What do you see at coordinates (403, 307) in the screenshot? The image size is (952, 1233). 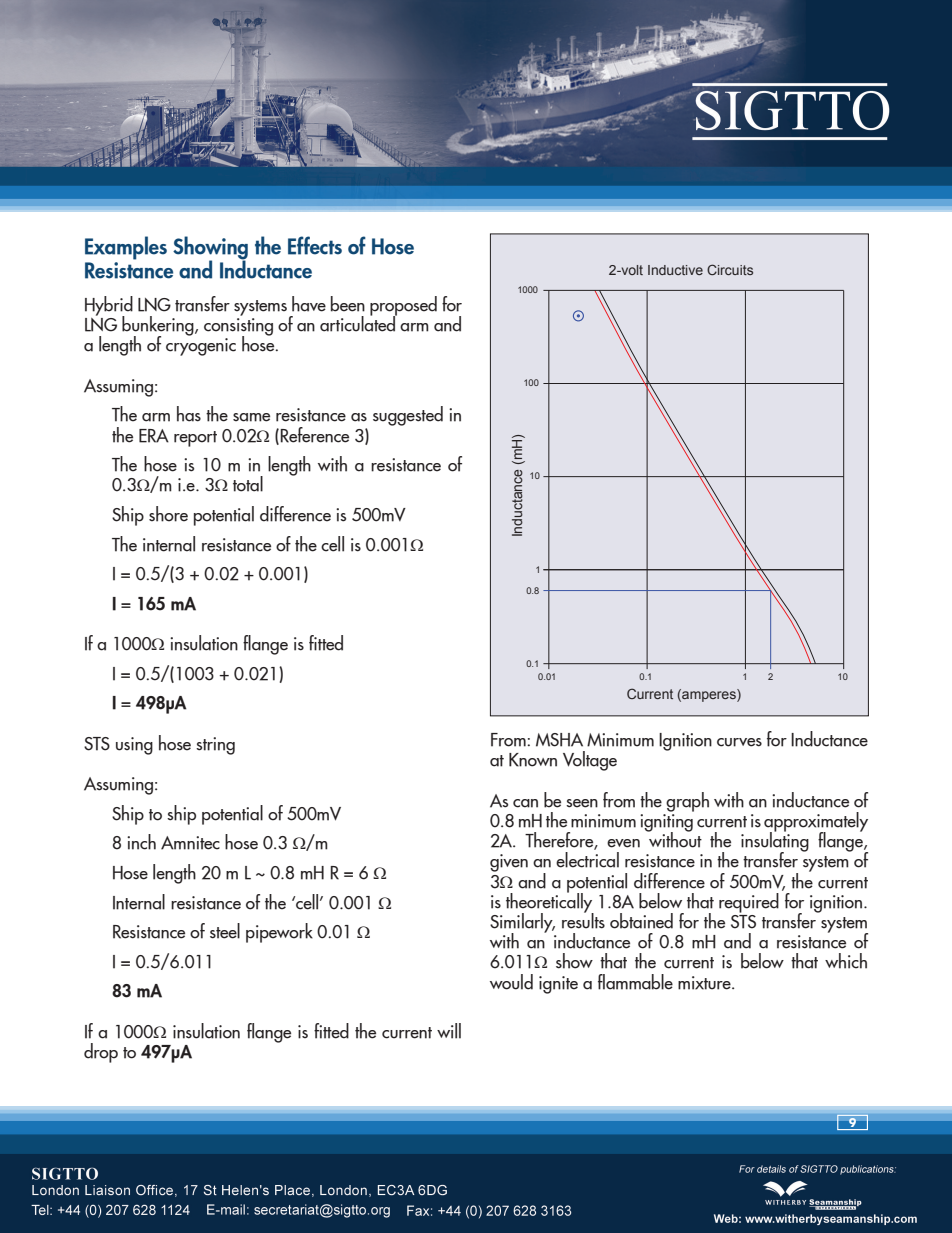 I see `proposed` at bounding box center [403, 307].
